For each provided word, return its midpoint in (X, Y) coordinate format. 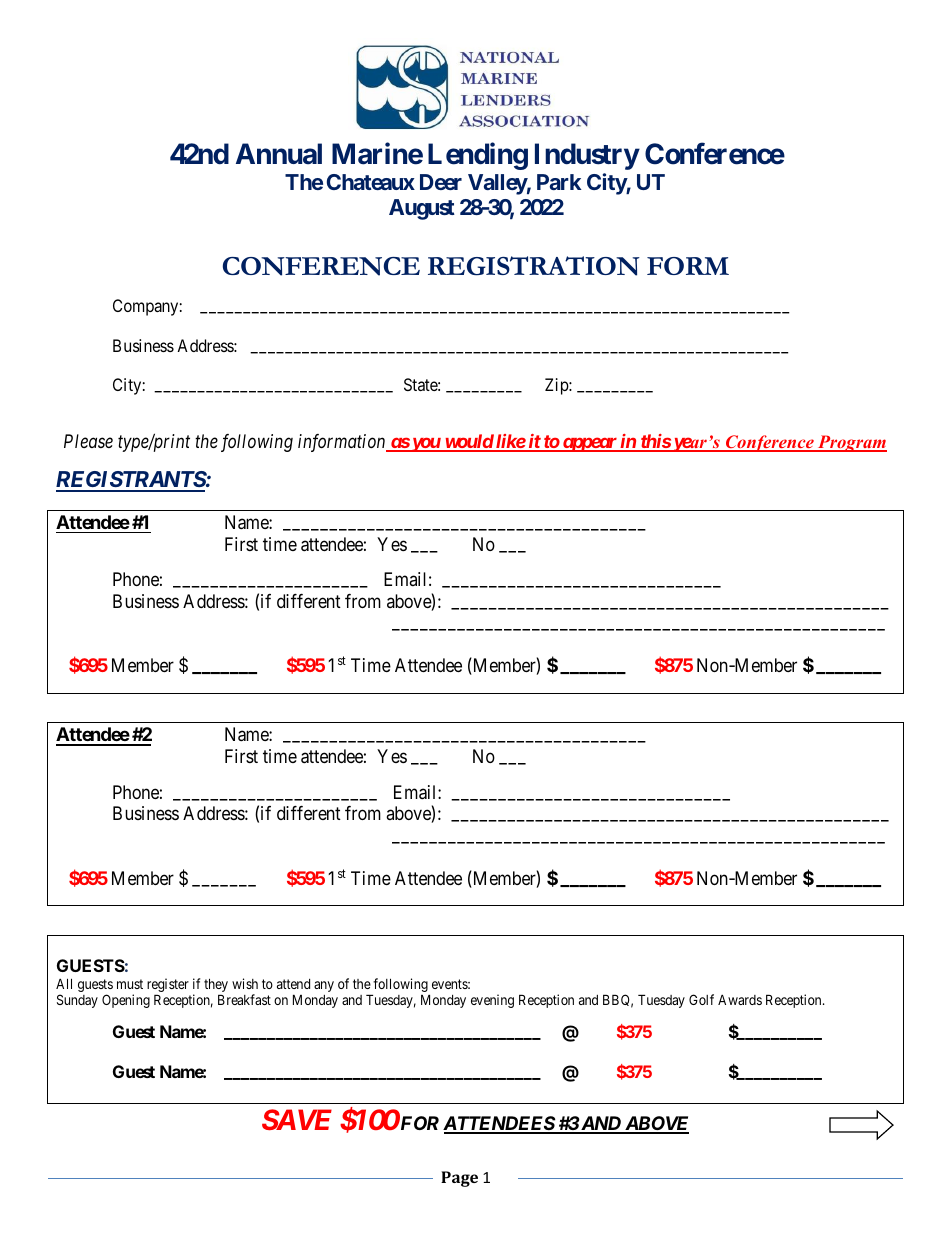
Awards (740, 999)
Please (88, 441)
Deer (441, 182)
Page (459, 1179)
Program (851, 443)
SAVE (297, 1119)
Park (559, 182)
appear (589, 444)
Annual (279, 154)
